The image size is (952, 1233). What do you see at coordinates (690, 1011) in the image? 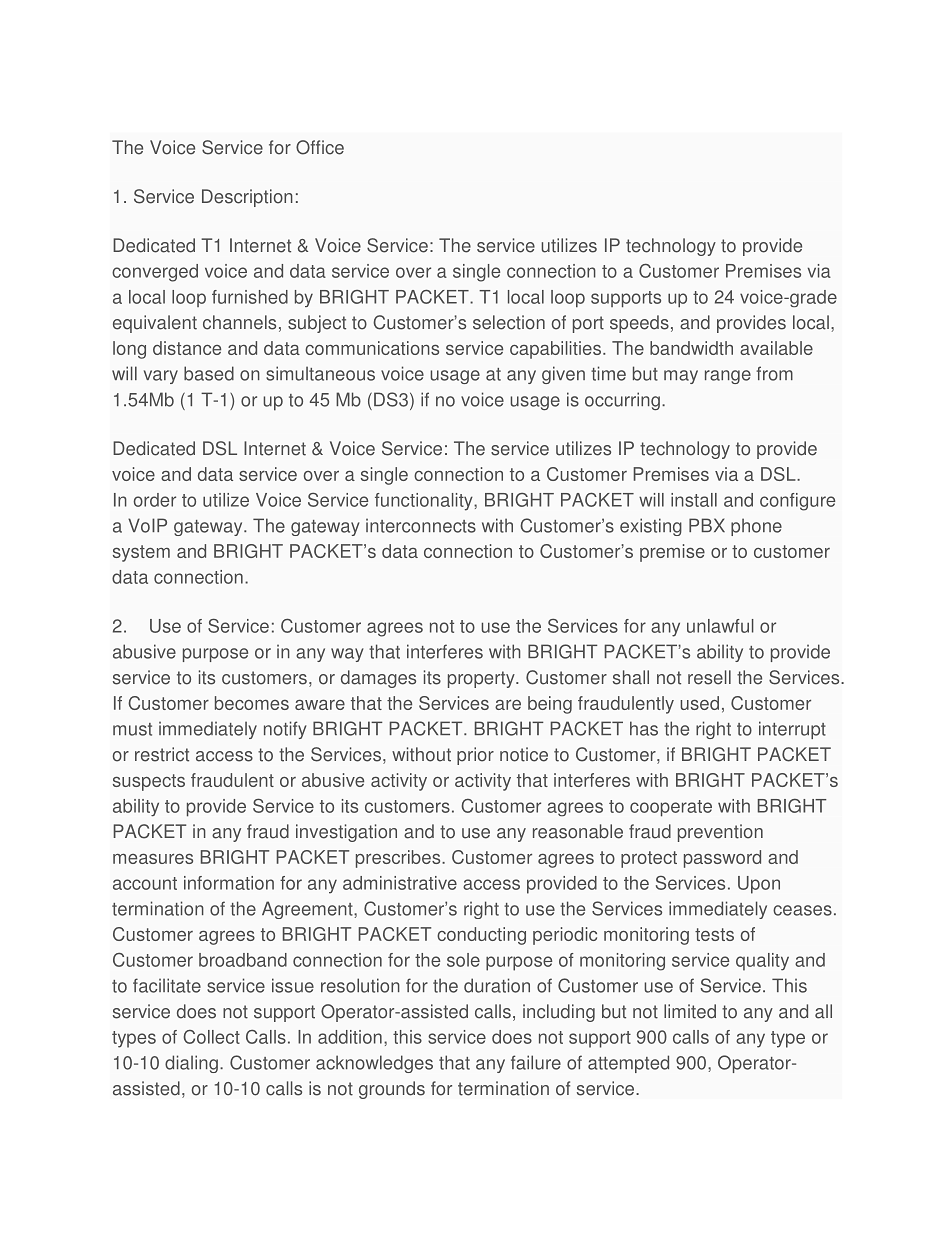
I see `limited` at bounding box center [690, 1011].
